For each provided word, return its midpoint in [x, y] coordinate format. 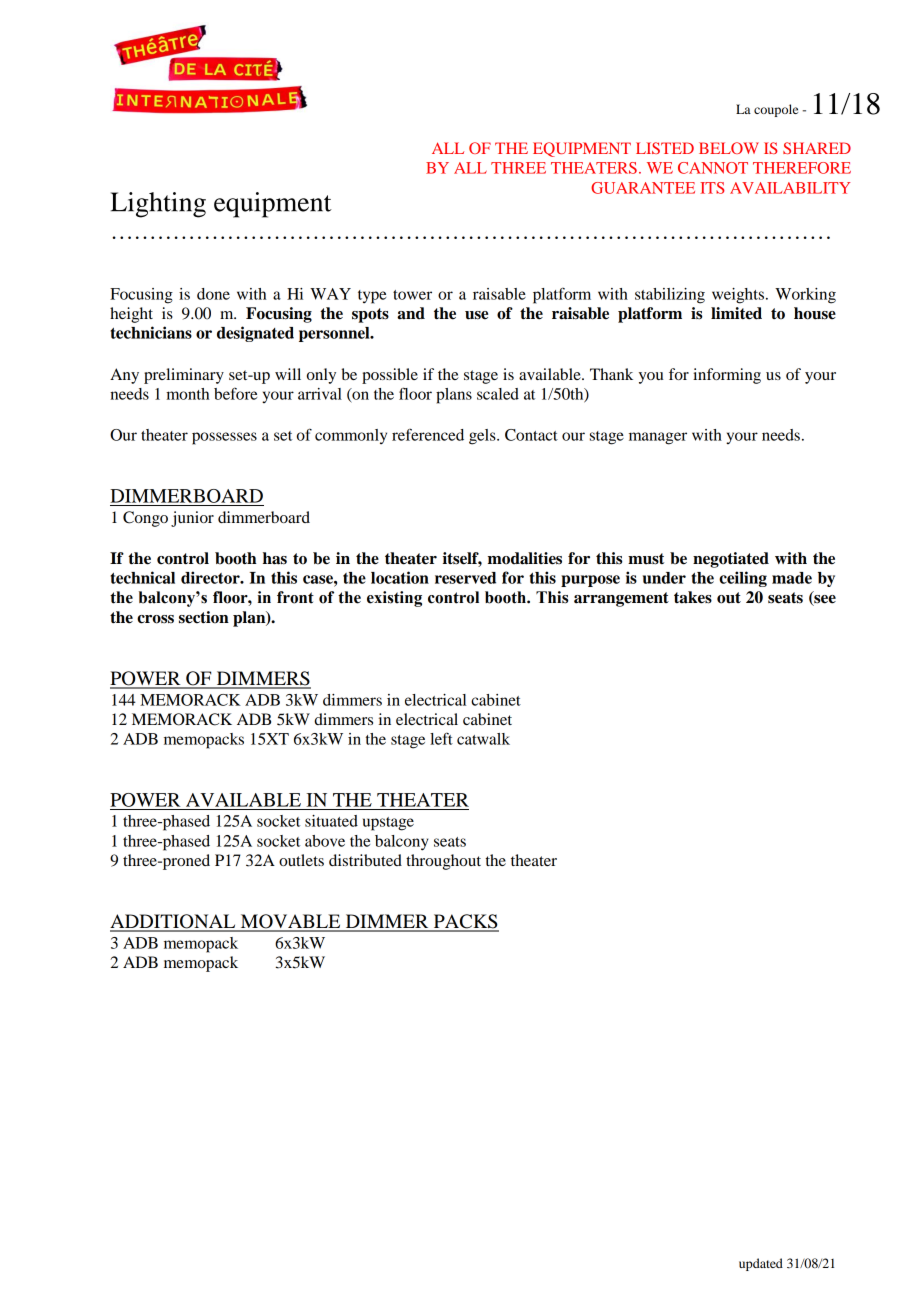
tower [412, 295]
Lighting [158, 205]
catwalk [483, 739]
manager [658, 438]
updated [761, 1264]
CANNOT [713, 168]
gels [483, 437]
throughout [443, 862]
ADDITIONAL [174, 922]
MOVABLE [290, 922]
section [204, 617]
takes [693, 597]
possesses [224, 438]
